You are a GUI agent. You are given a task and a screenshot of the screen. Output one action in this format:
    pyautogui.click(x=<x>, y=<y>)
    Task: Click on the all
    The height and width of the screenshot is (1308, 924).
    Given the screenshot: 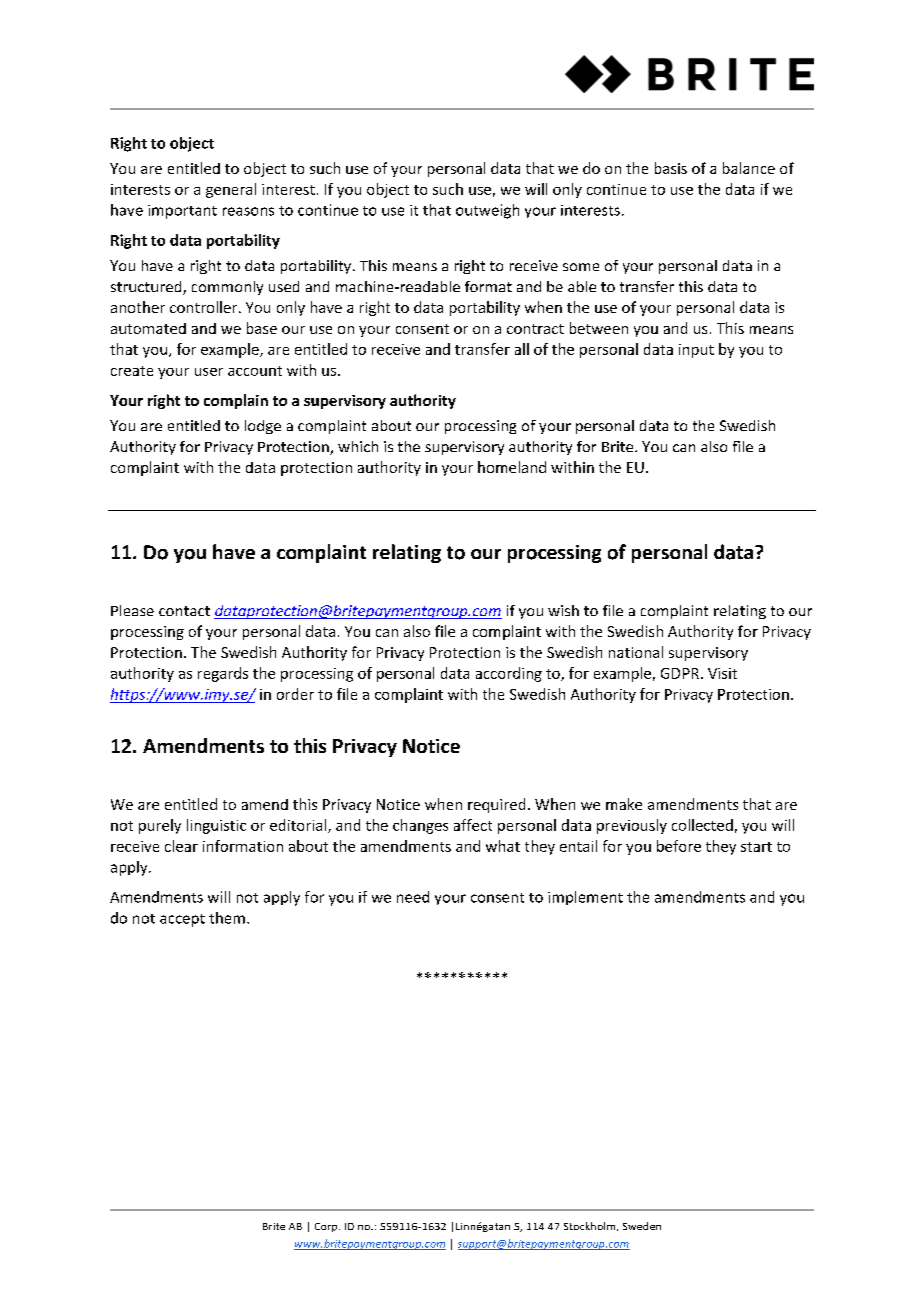 What is the action you would take?
    pyautogui.click(x=522, y=349)
